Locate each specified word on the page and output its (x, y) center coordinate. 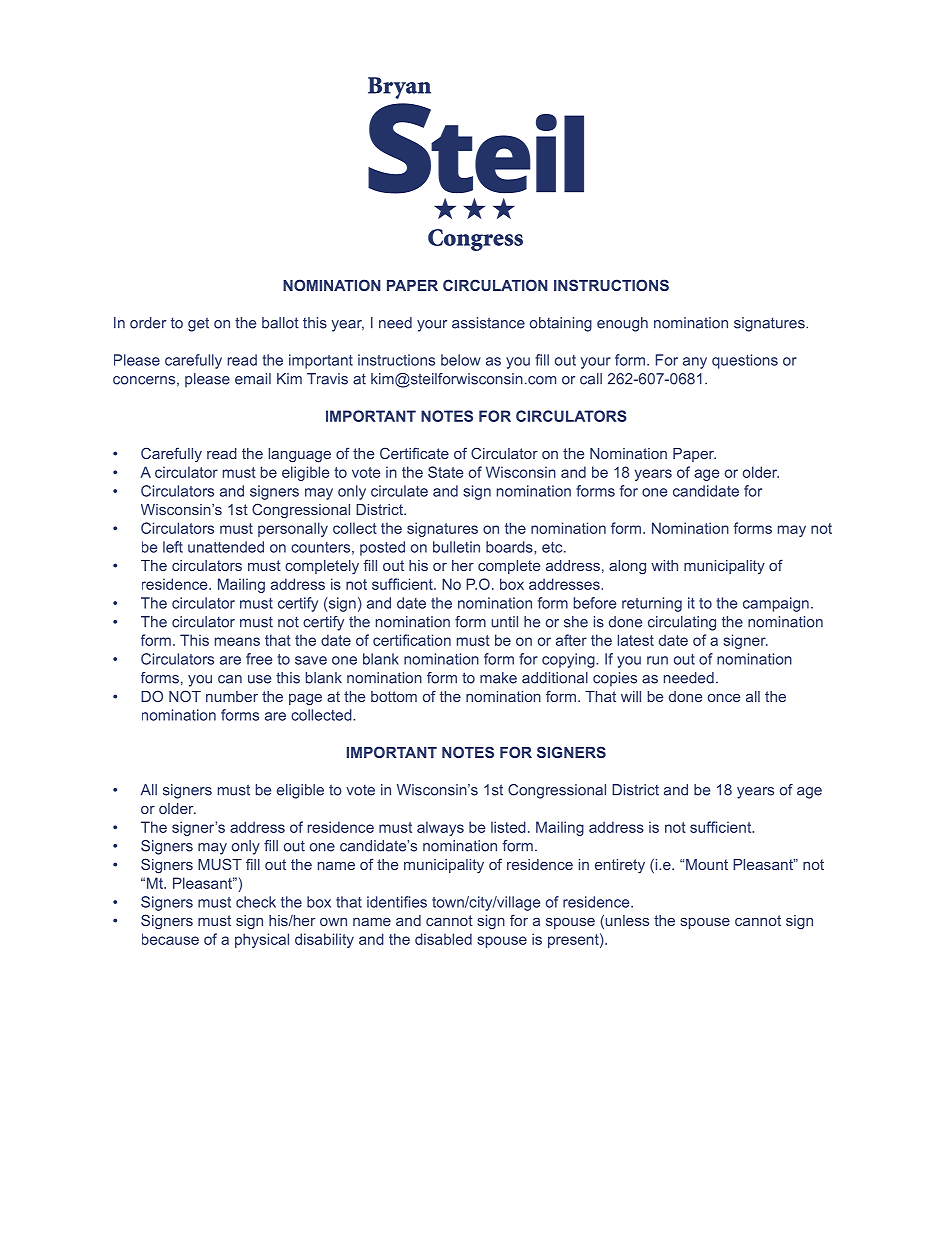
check (256, 902)
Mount (707, 864)
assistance (488, 323)
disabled (443, 939)
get (198, 324)
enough (622, 324)
